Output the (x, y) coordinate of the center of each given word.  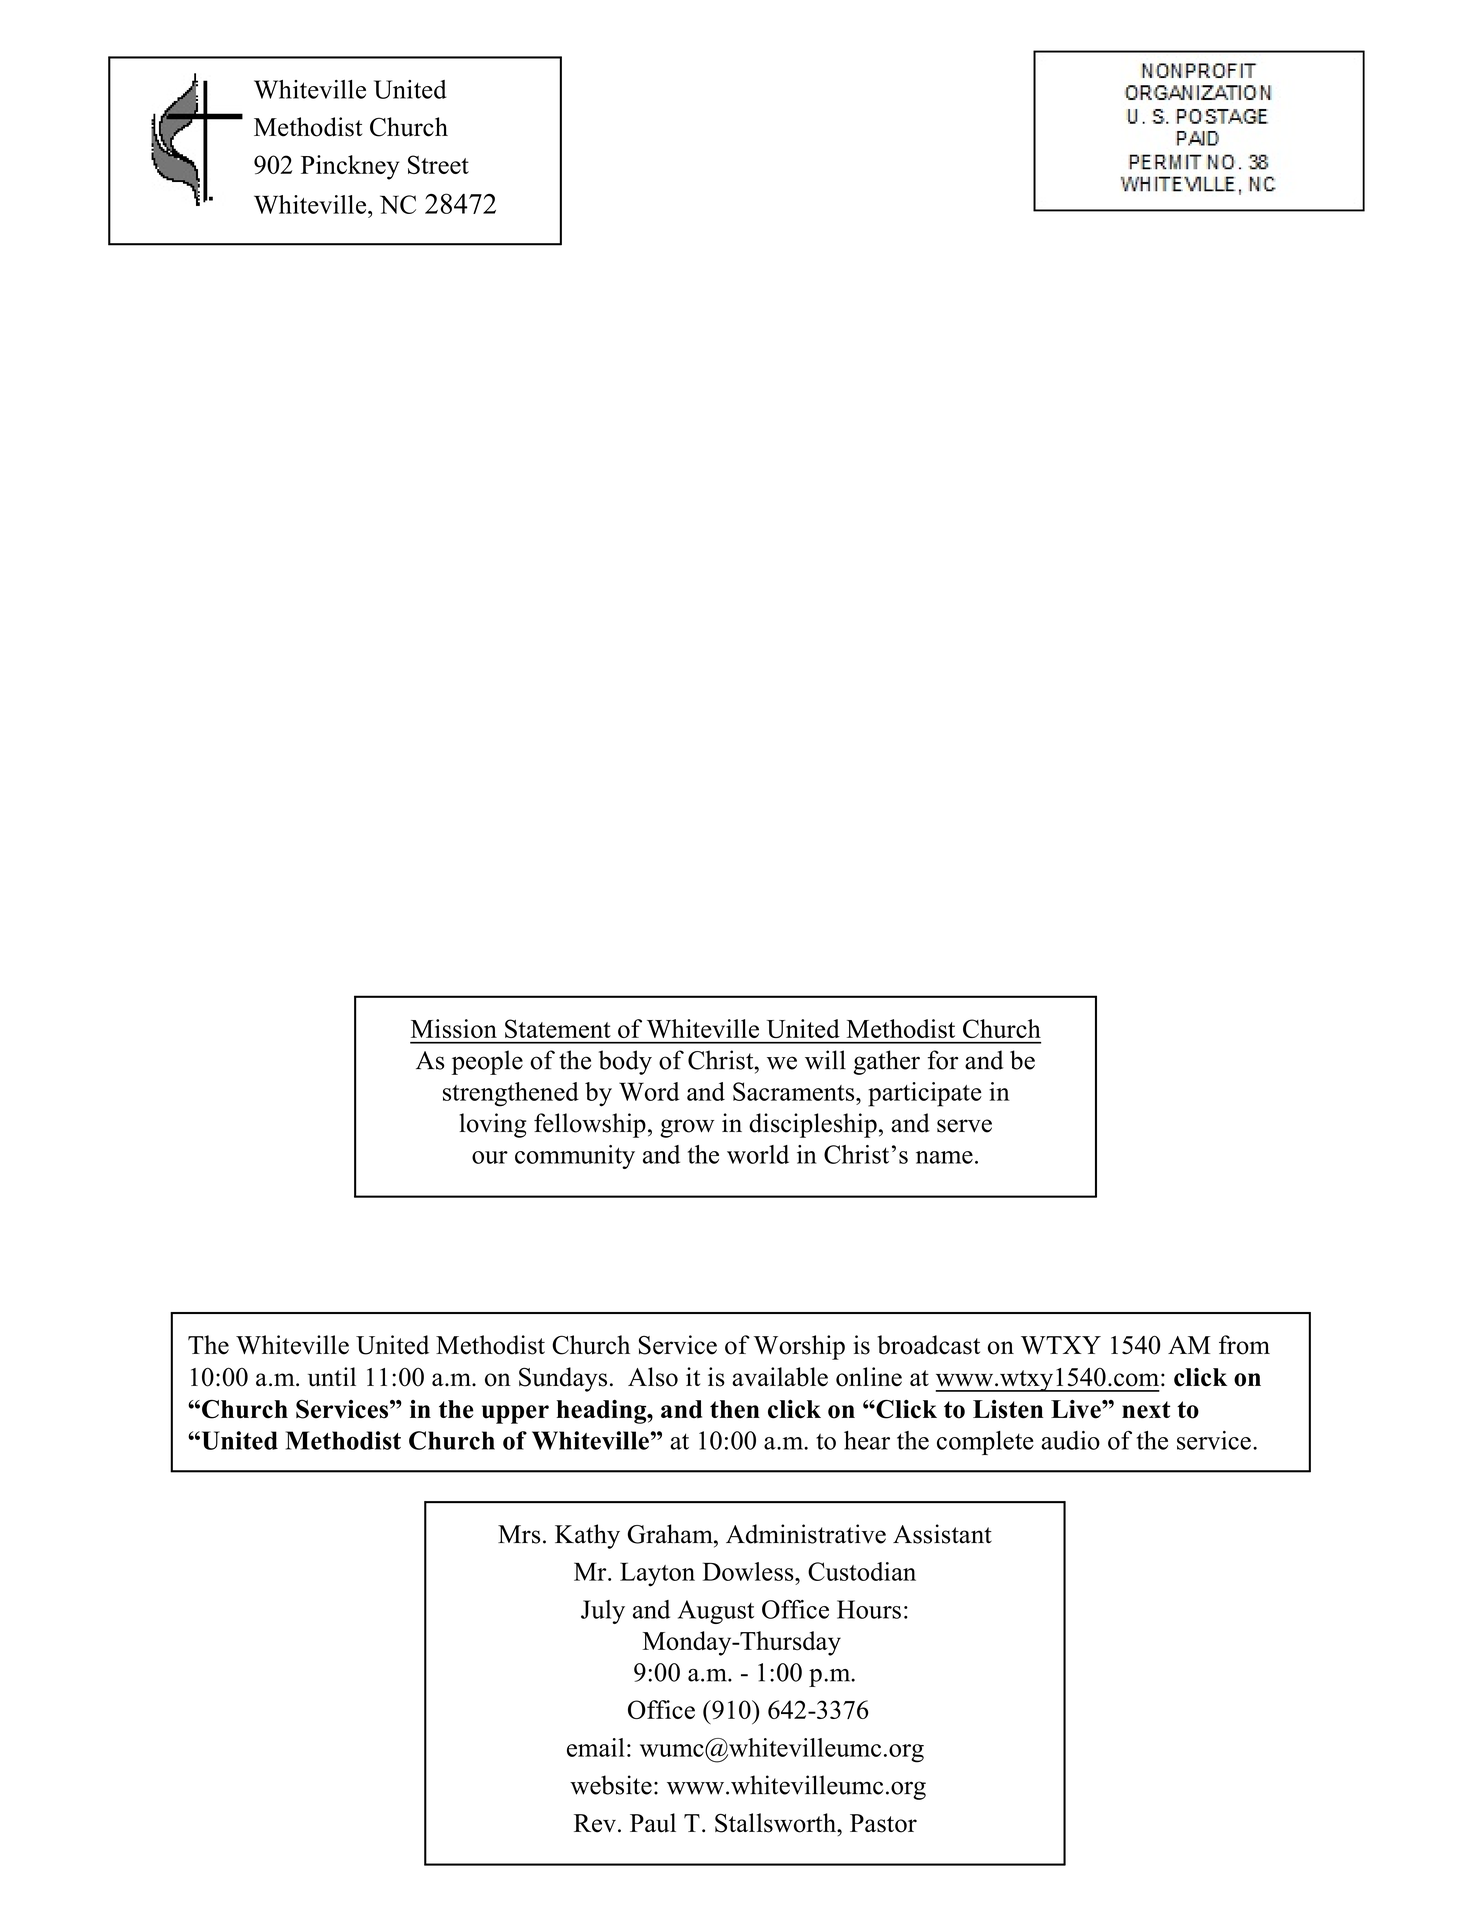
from (1244, 1345)
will (825, 1060)
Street (438, 164)
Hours (869, 1609)
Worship (799, 1347)
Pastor (883, 1823)
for (943, 1060)
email (596, 1747)
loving (493, 1125)
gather (886, 1062)
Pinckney (350, 167)
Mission (454, 1028)
